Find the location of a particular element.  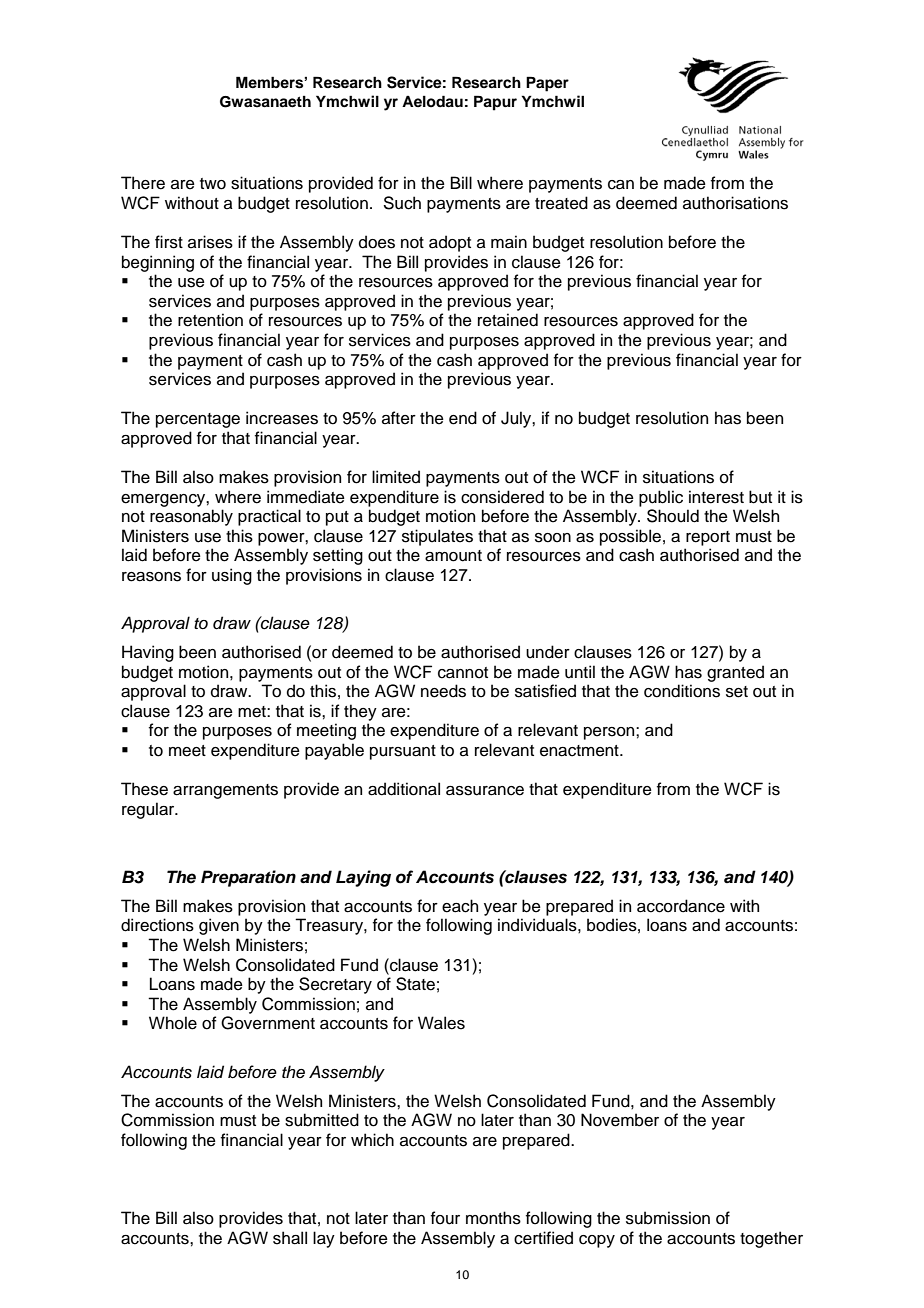

shall is located at coordinates (290, 1238).
